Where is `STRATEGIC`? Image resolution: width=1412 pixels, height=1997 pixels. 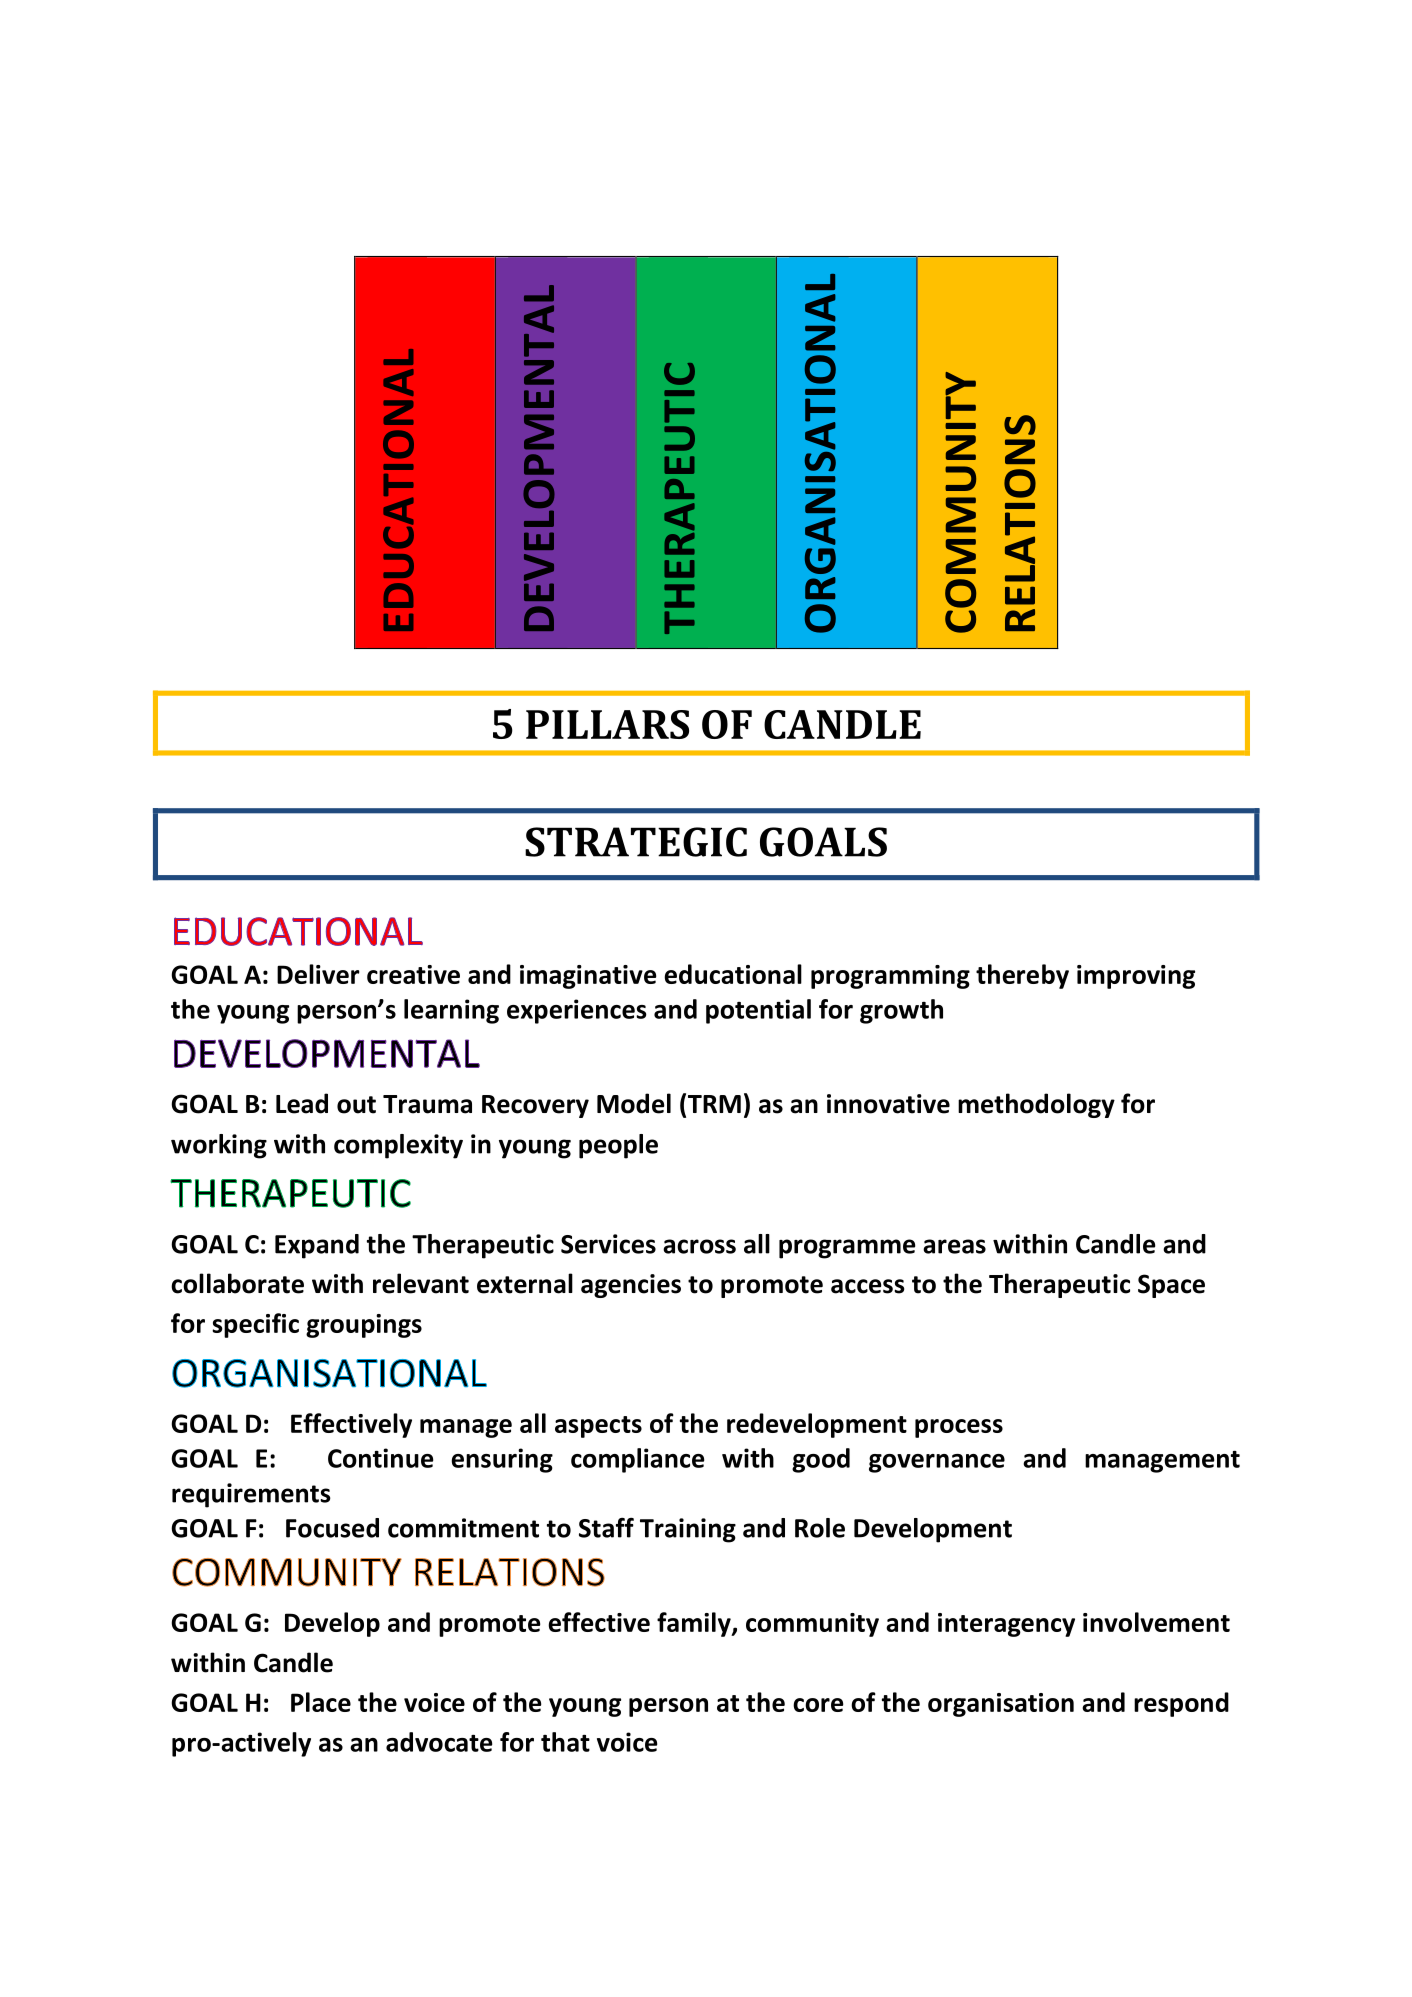 STRATEGIC is located at coordinates (636, 842).
